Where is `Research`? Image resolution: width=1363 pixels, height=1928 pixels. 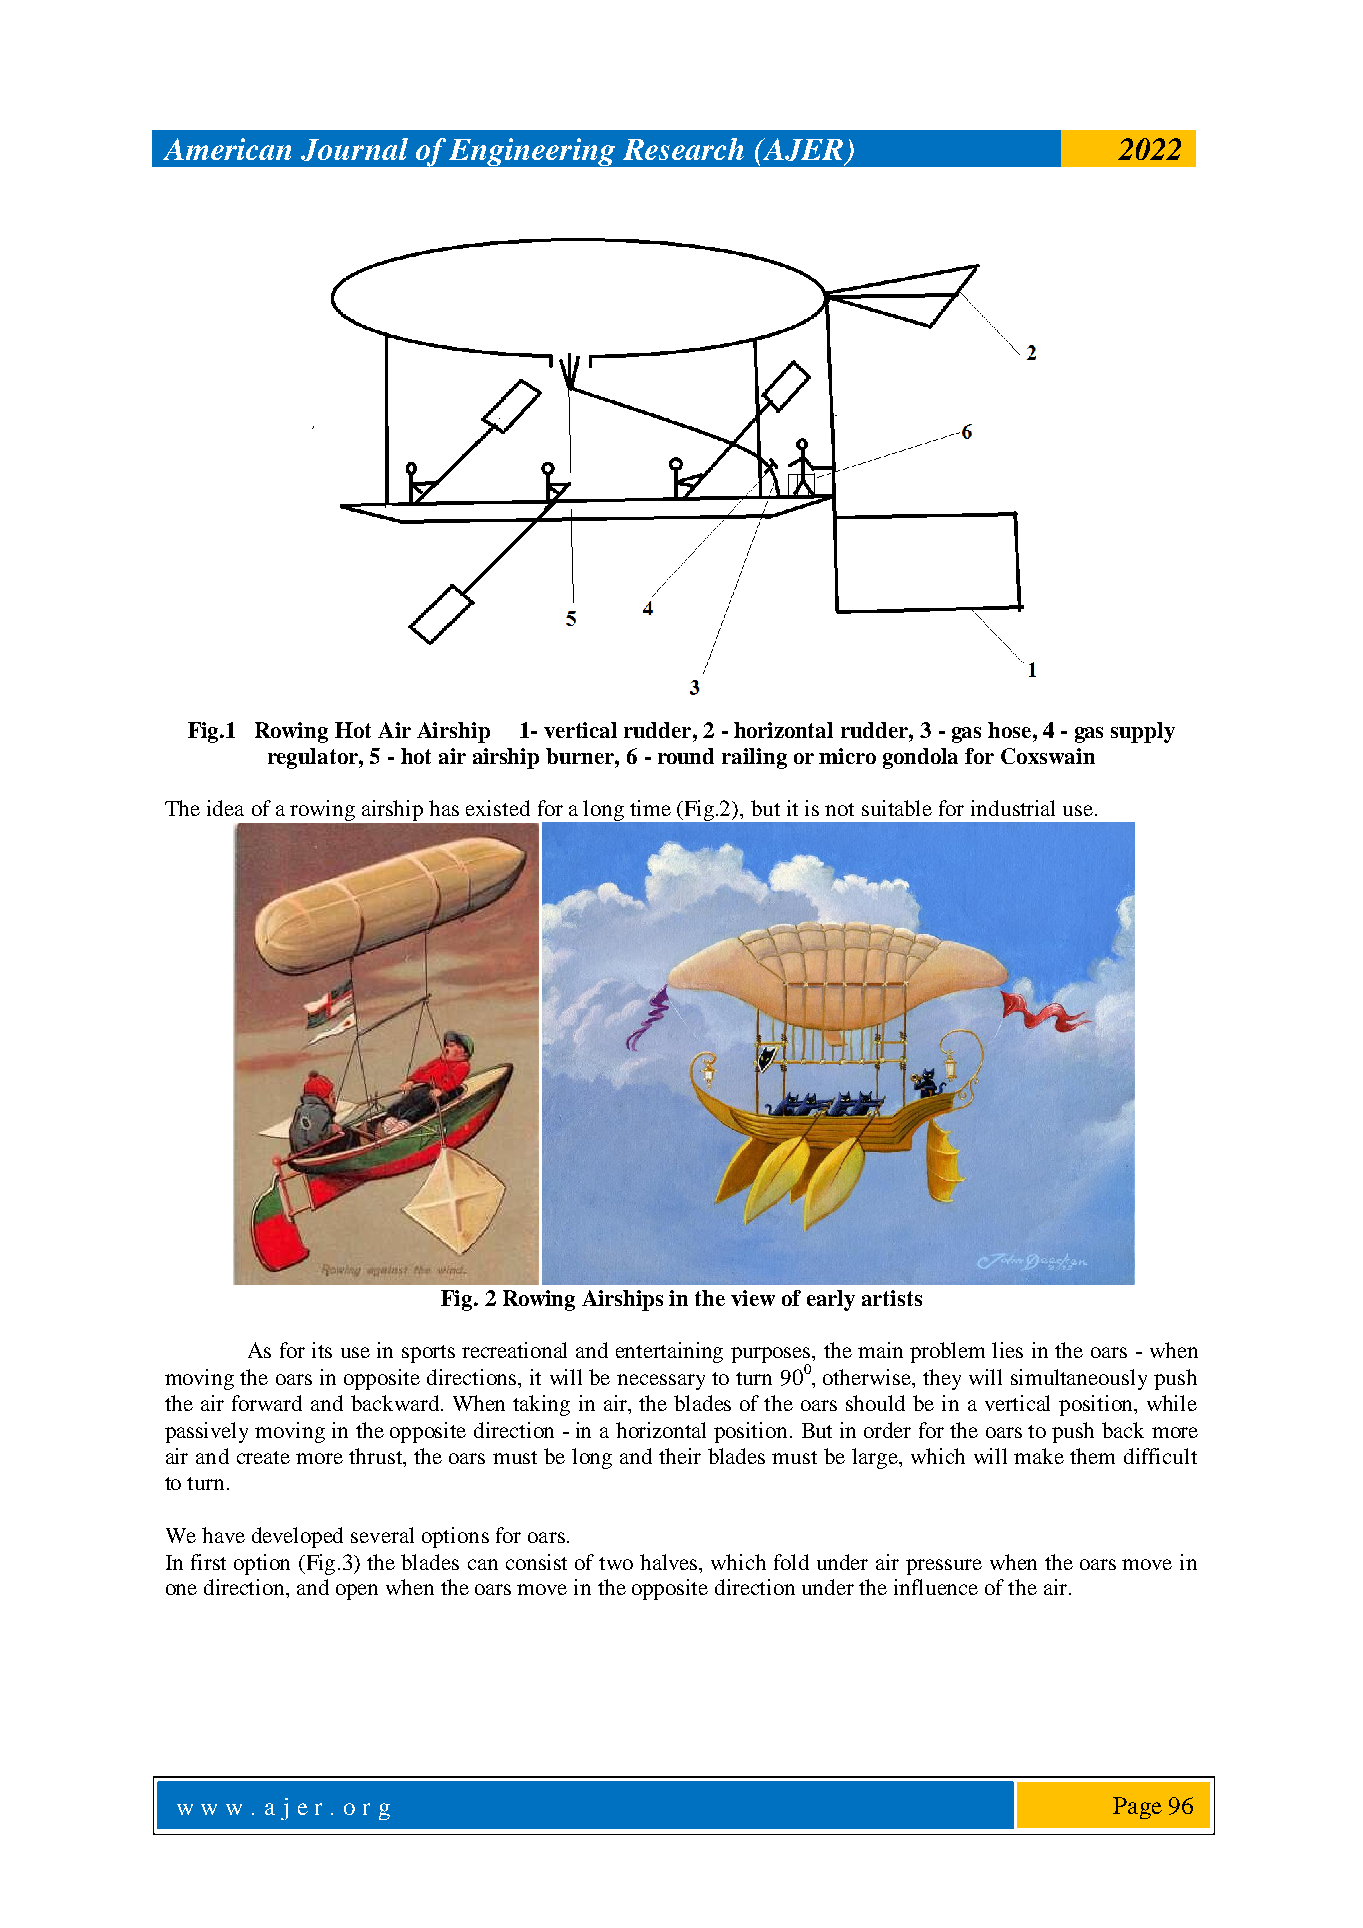
Research is located at coordinates (683, 149).
